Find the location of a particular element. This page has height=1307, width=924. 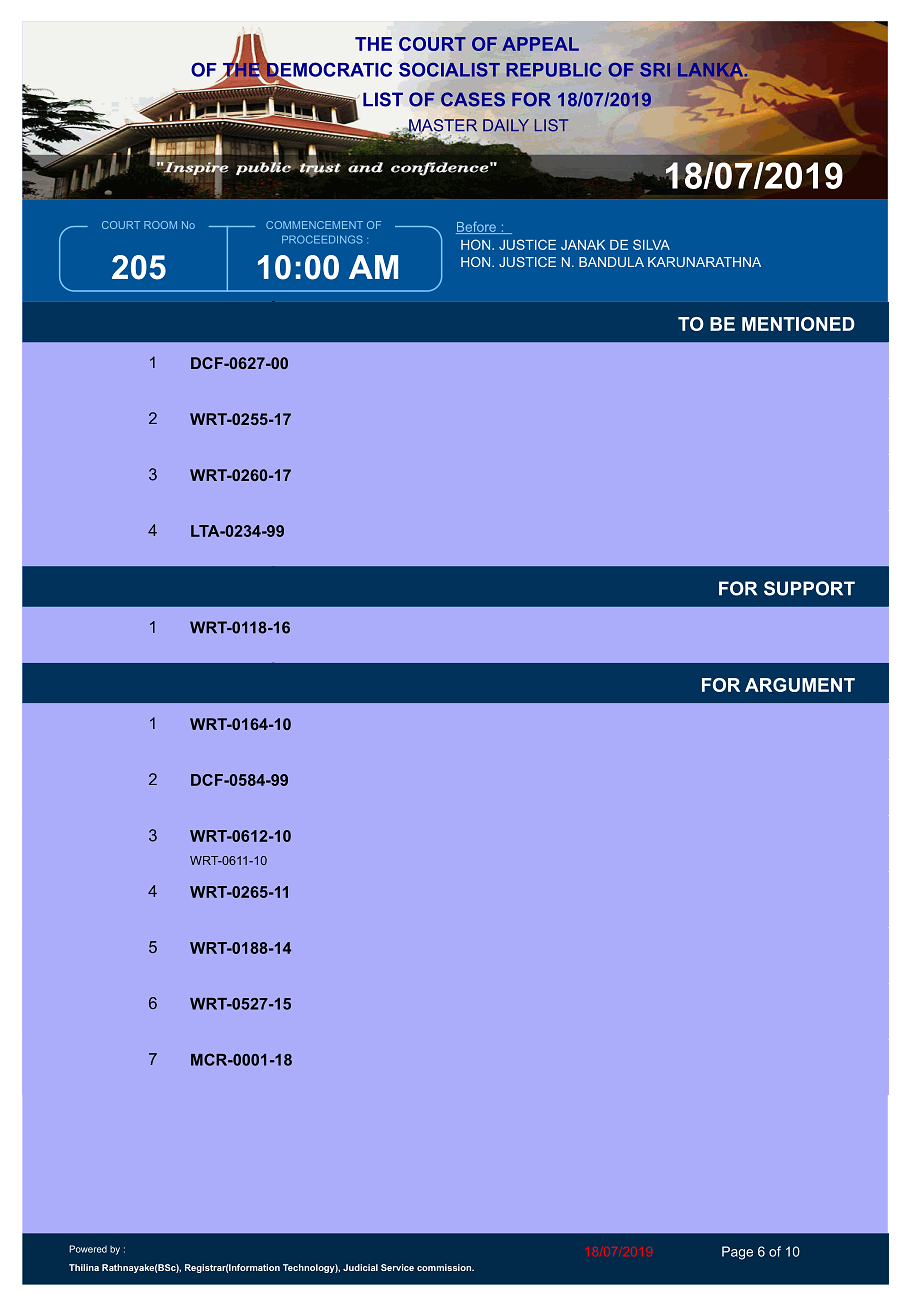

COMMENCEMENT is located at coordinates (314, 225).
